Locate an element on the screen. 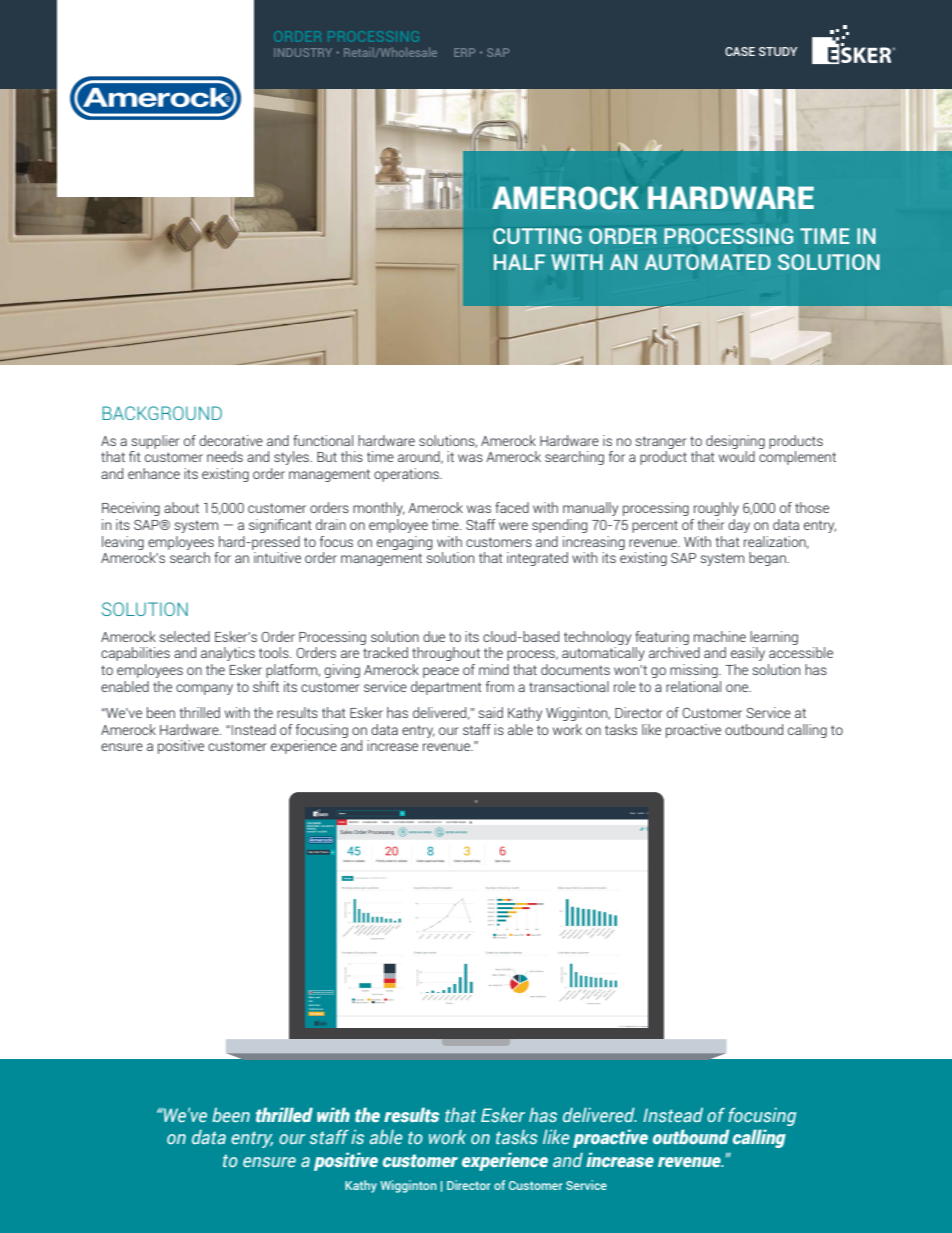 The height and width of the screenshot is (1233, 952). AUTOMATED is located at coordinates (708, 262).
